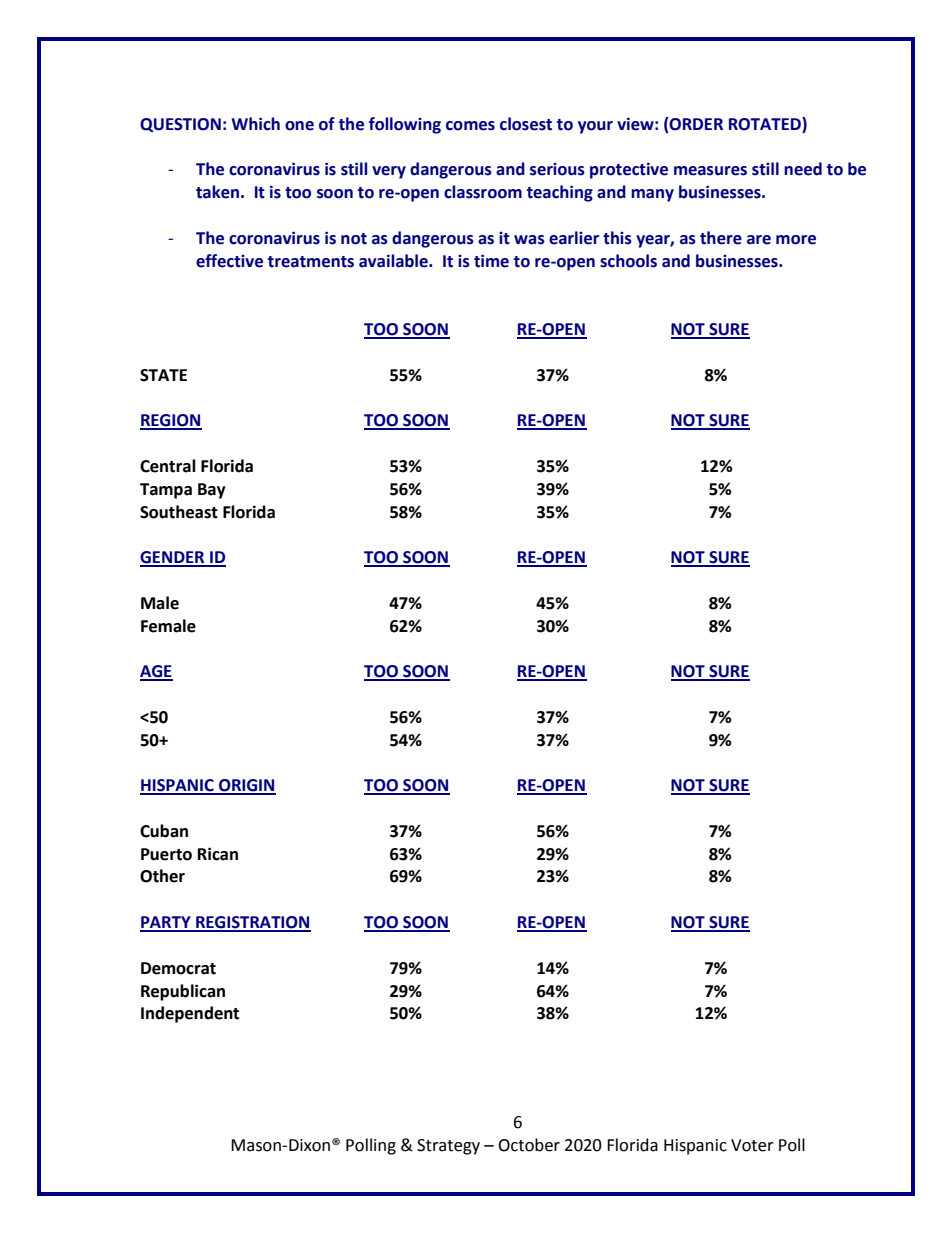 The width and height of the screenshot is (952, 1233). What do you see at coordinates (256, 124) in the screenshot?
I see `Which` at bounding box center [256, 124].
